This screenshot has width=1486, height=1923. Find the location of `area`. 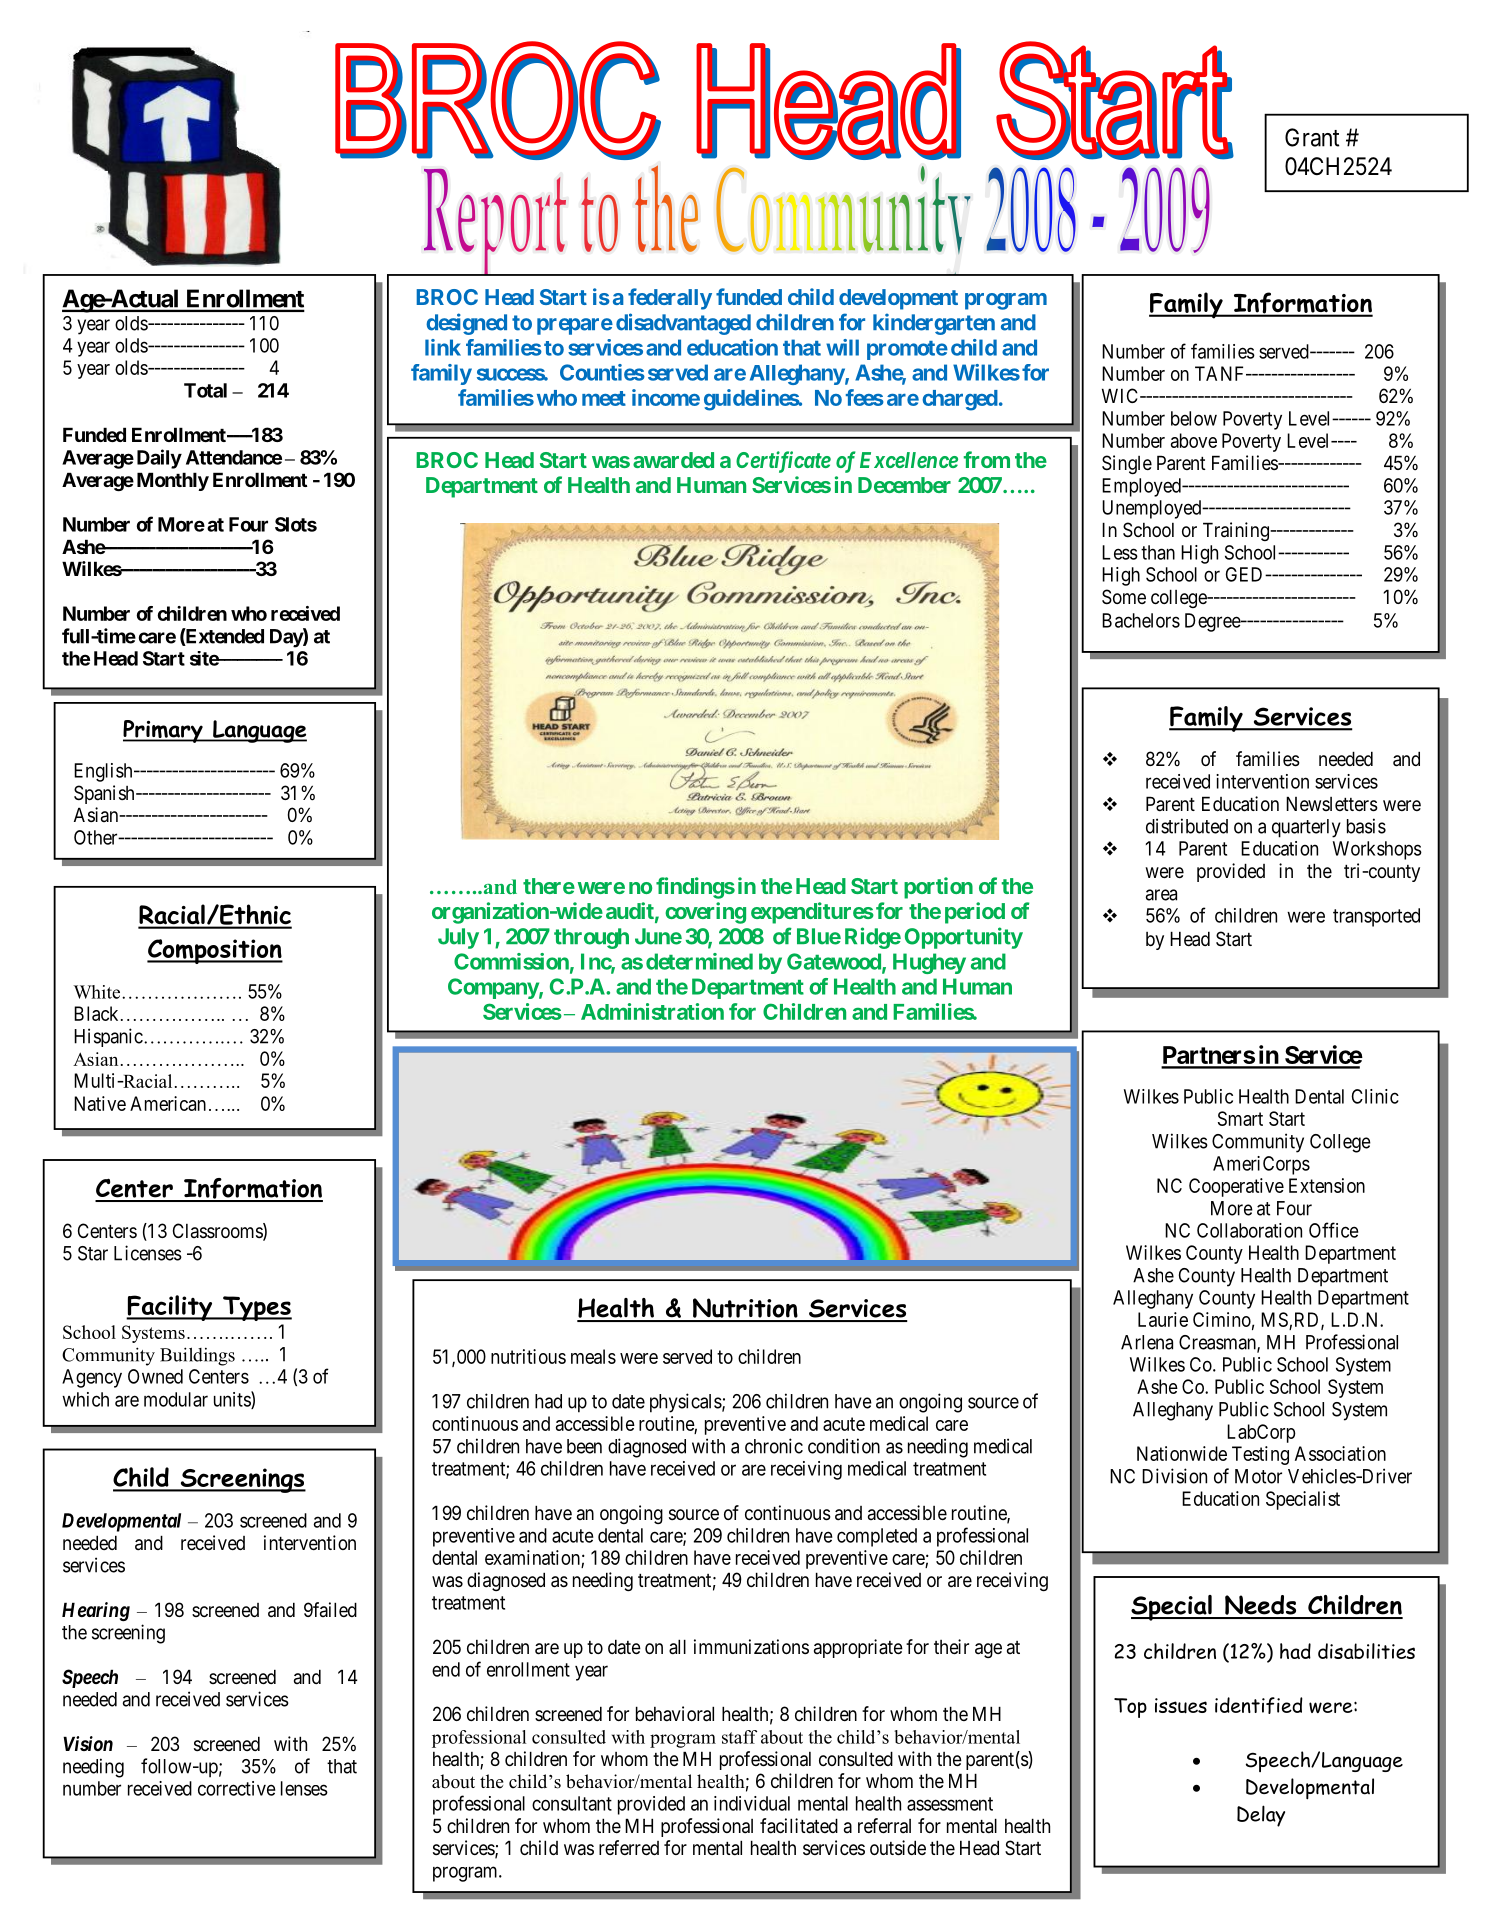

area is located at coordinates (1161, 895).
